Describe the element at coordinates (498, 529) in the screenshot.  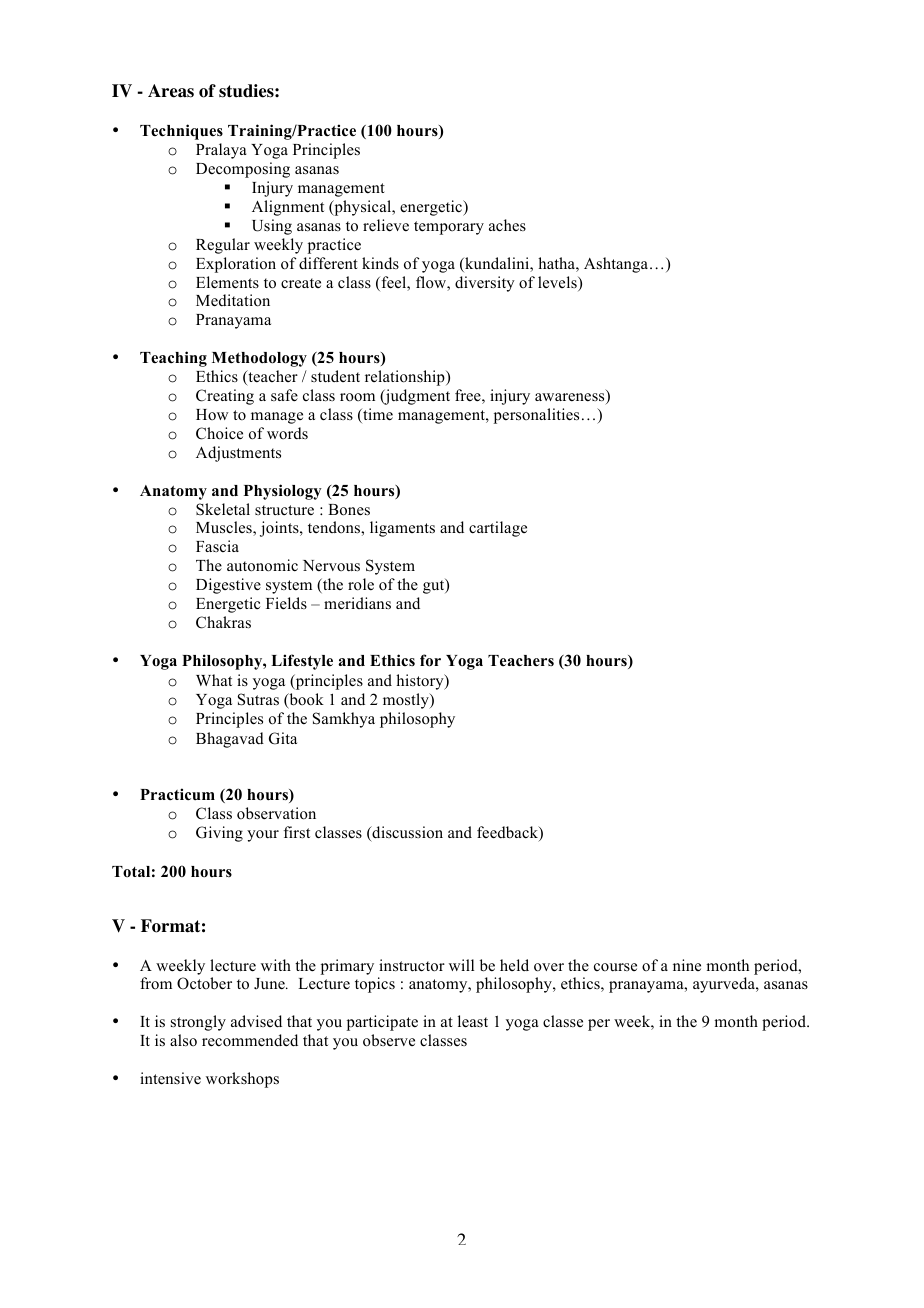
I see `cartilage` at that location.
